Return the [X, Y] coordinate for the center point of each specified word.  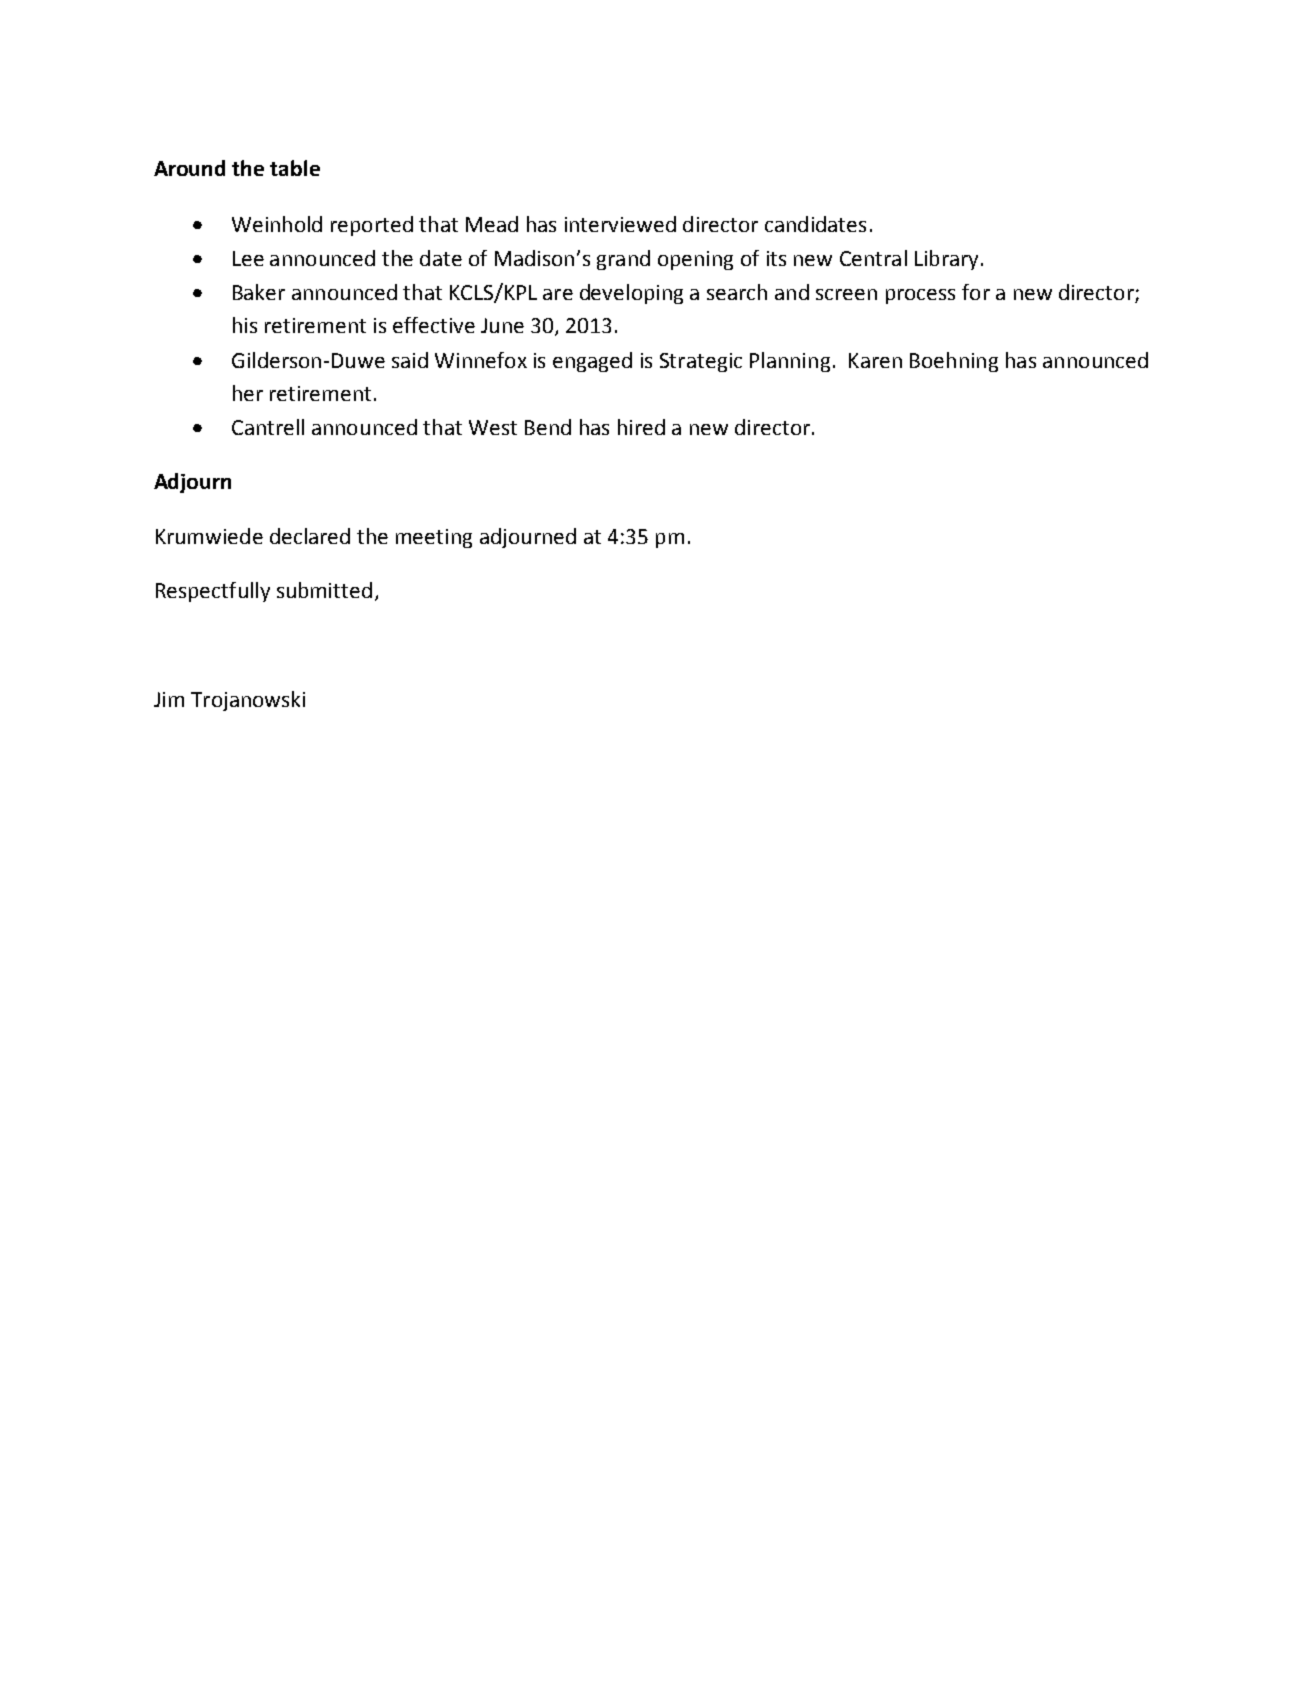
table [295, 168]
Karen [875, 360]
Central [873, 258]
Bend [548, 427]
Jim [169, 699]
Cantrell [268, 427]
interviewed [620, 224]
